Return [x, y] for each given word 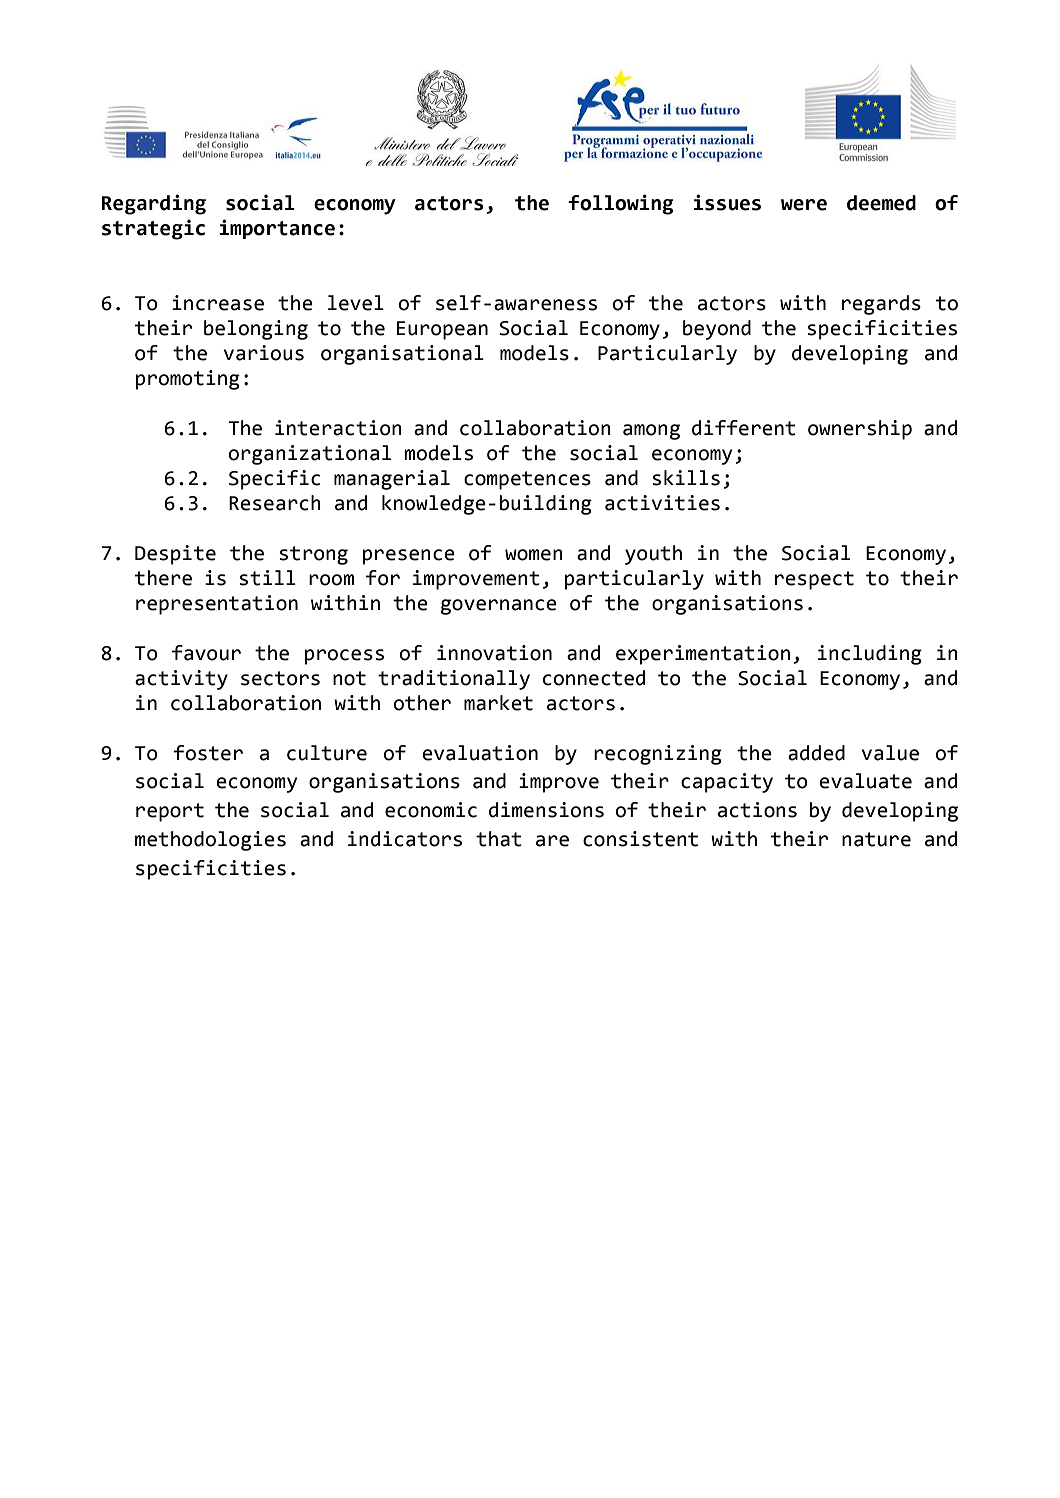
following [620, 204]
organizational [310, 455]
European [442, 330]
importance [277, 229]
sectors [280, 678]
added [816, 753]
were [804, 205]
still [267, 578]
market [498, 703]
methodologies [210, 841]
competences [527, 480]
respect [814, 580]
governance [499, 607]
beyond [717, 330]
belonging [256, 330]
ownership [860, 430]
